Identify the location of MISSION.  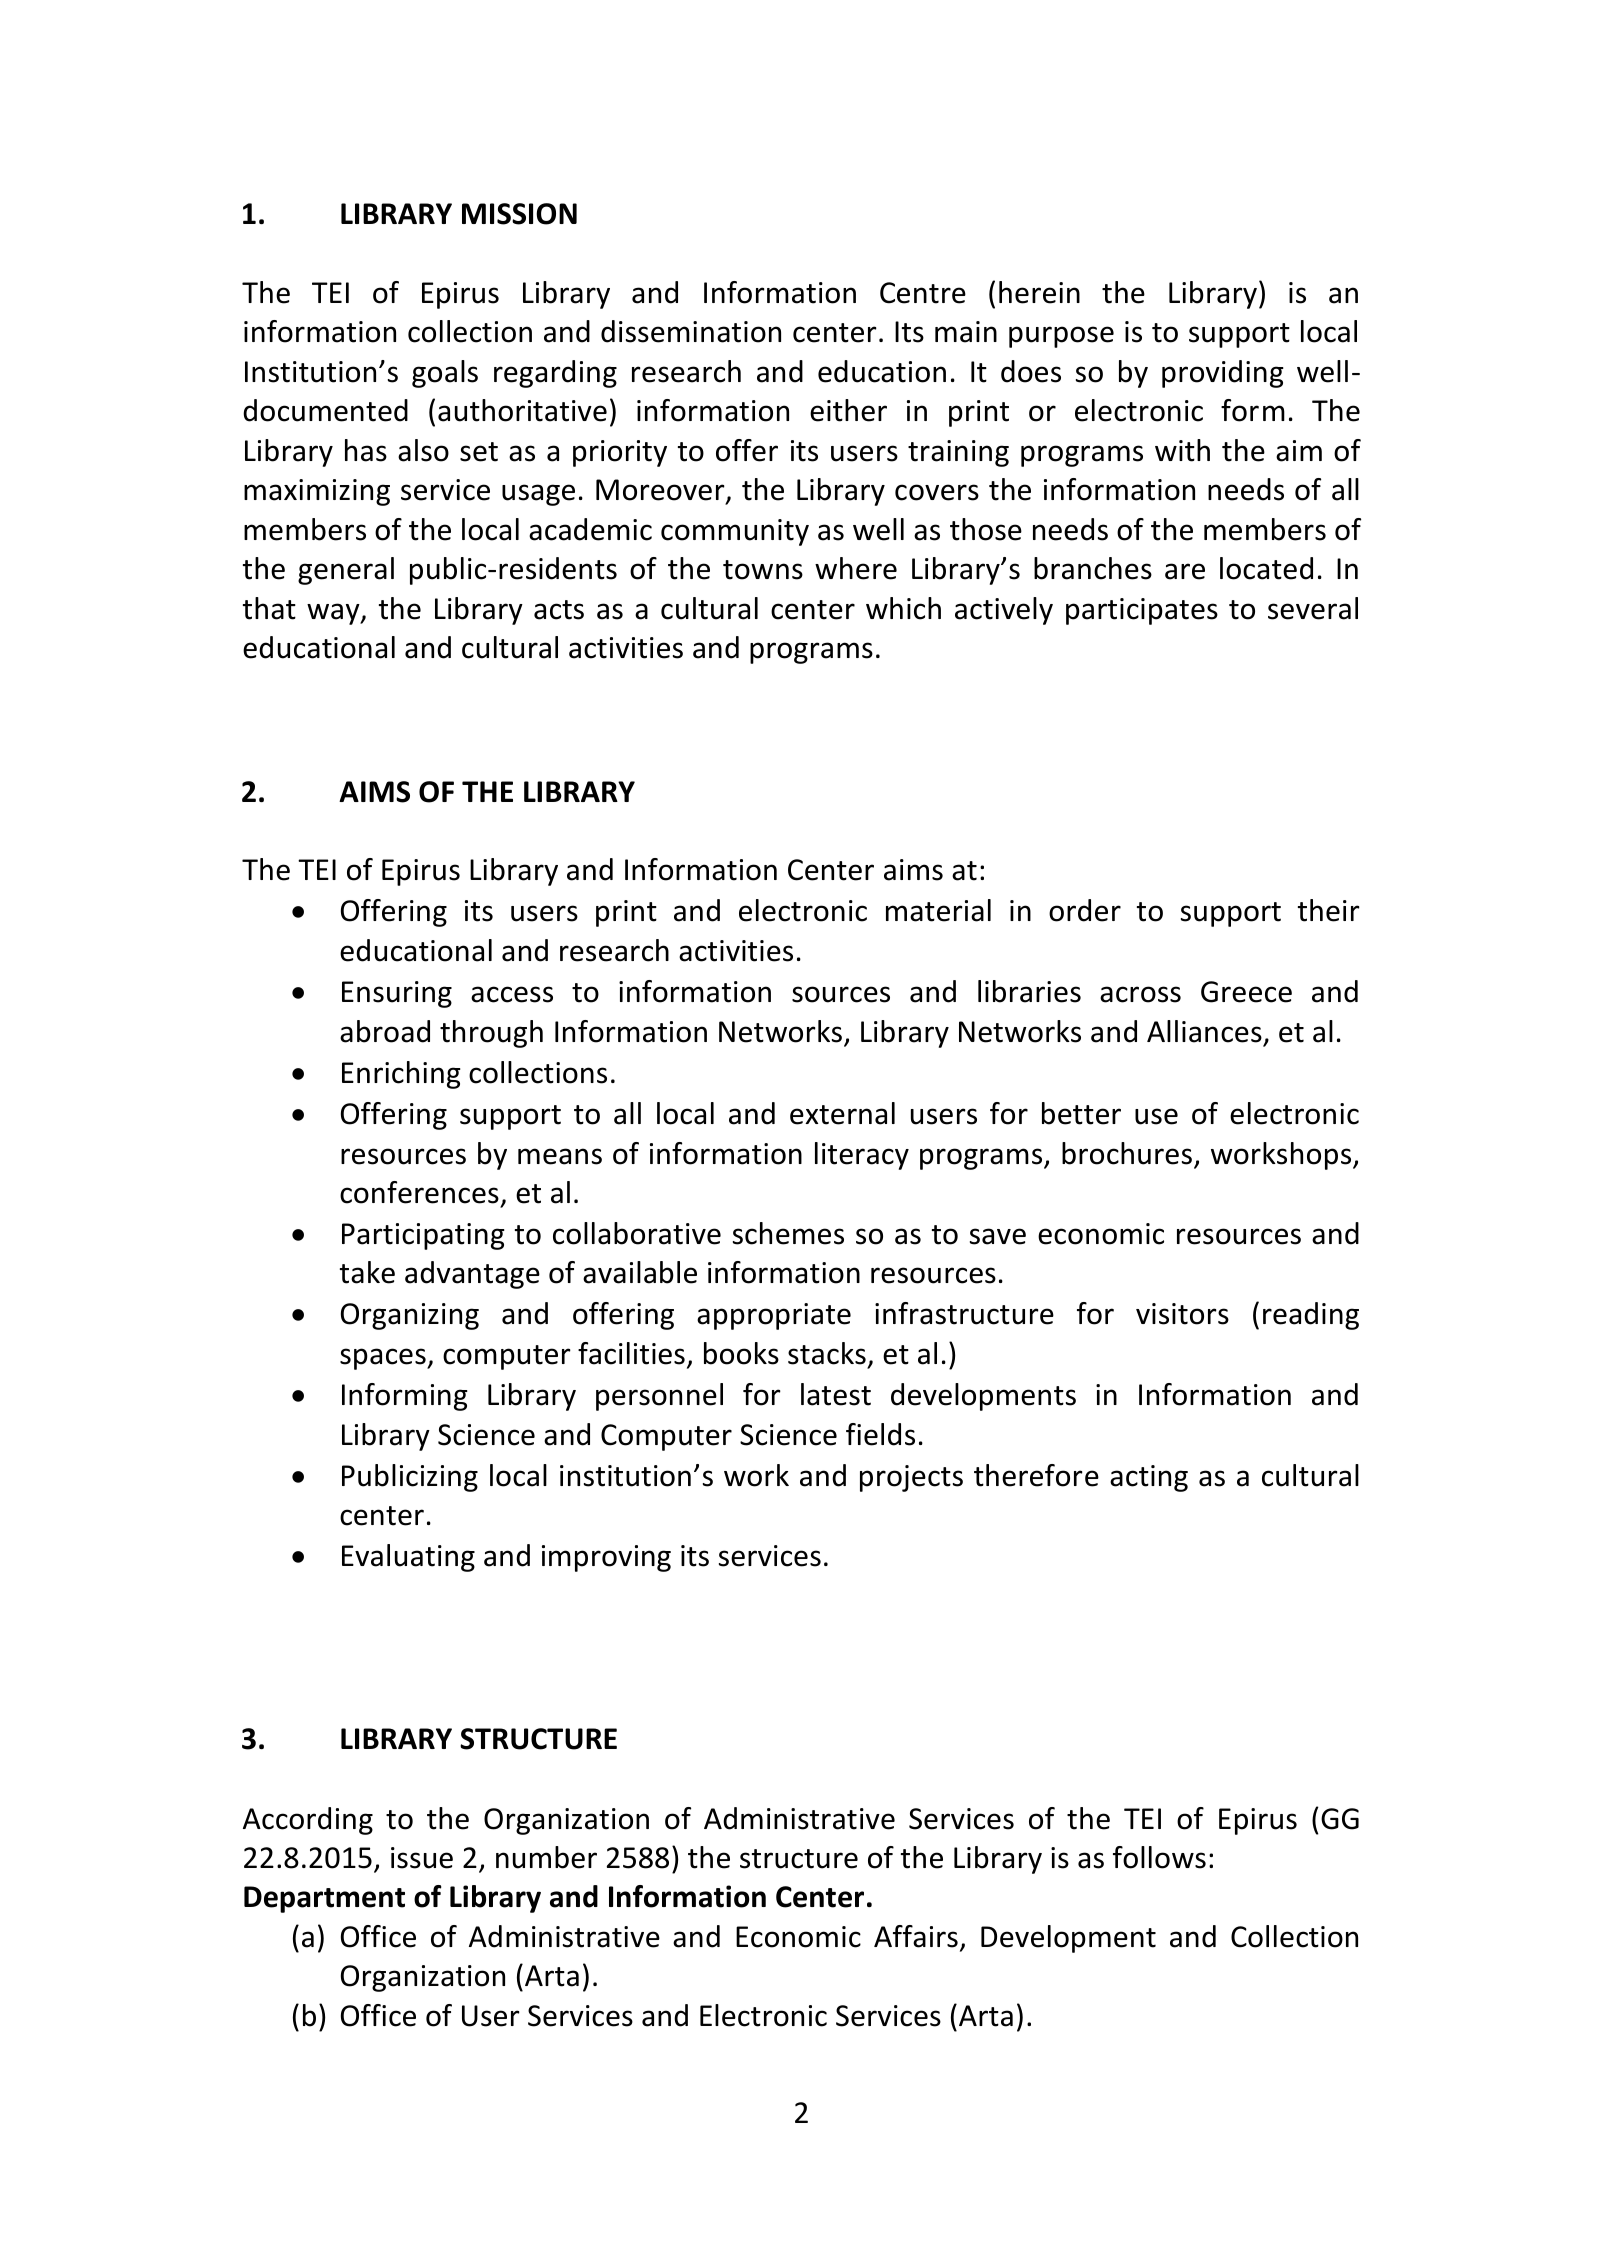
(519, 214).
